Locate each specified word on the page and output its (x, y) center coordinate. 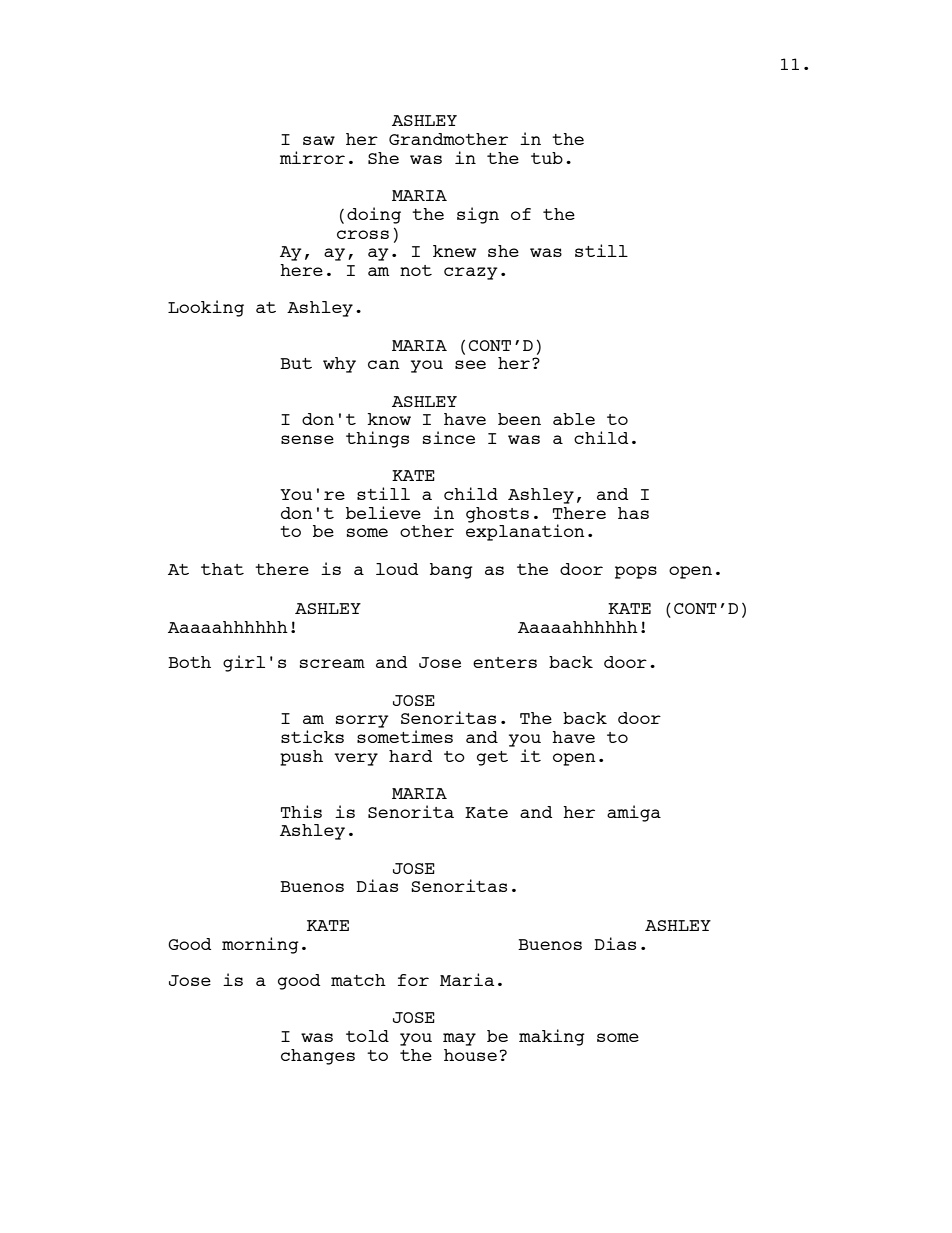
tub (547, 158)
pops (636, 572)
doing (374, 215)
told (367, 1036)
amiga (634, 813)
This (301, 811)
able (574, 419)
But (296, 363)
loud (397, 569)
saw (319, 140)
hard (410, 756)
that (222, 569)
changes (318, 1057)
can (384, 364)
